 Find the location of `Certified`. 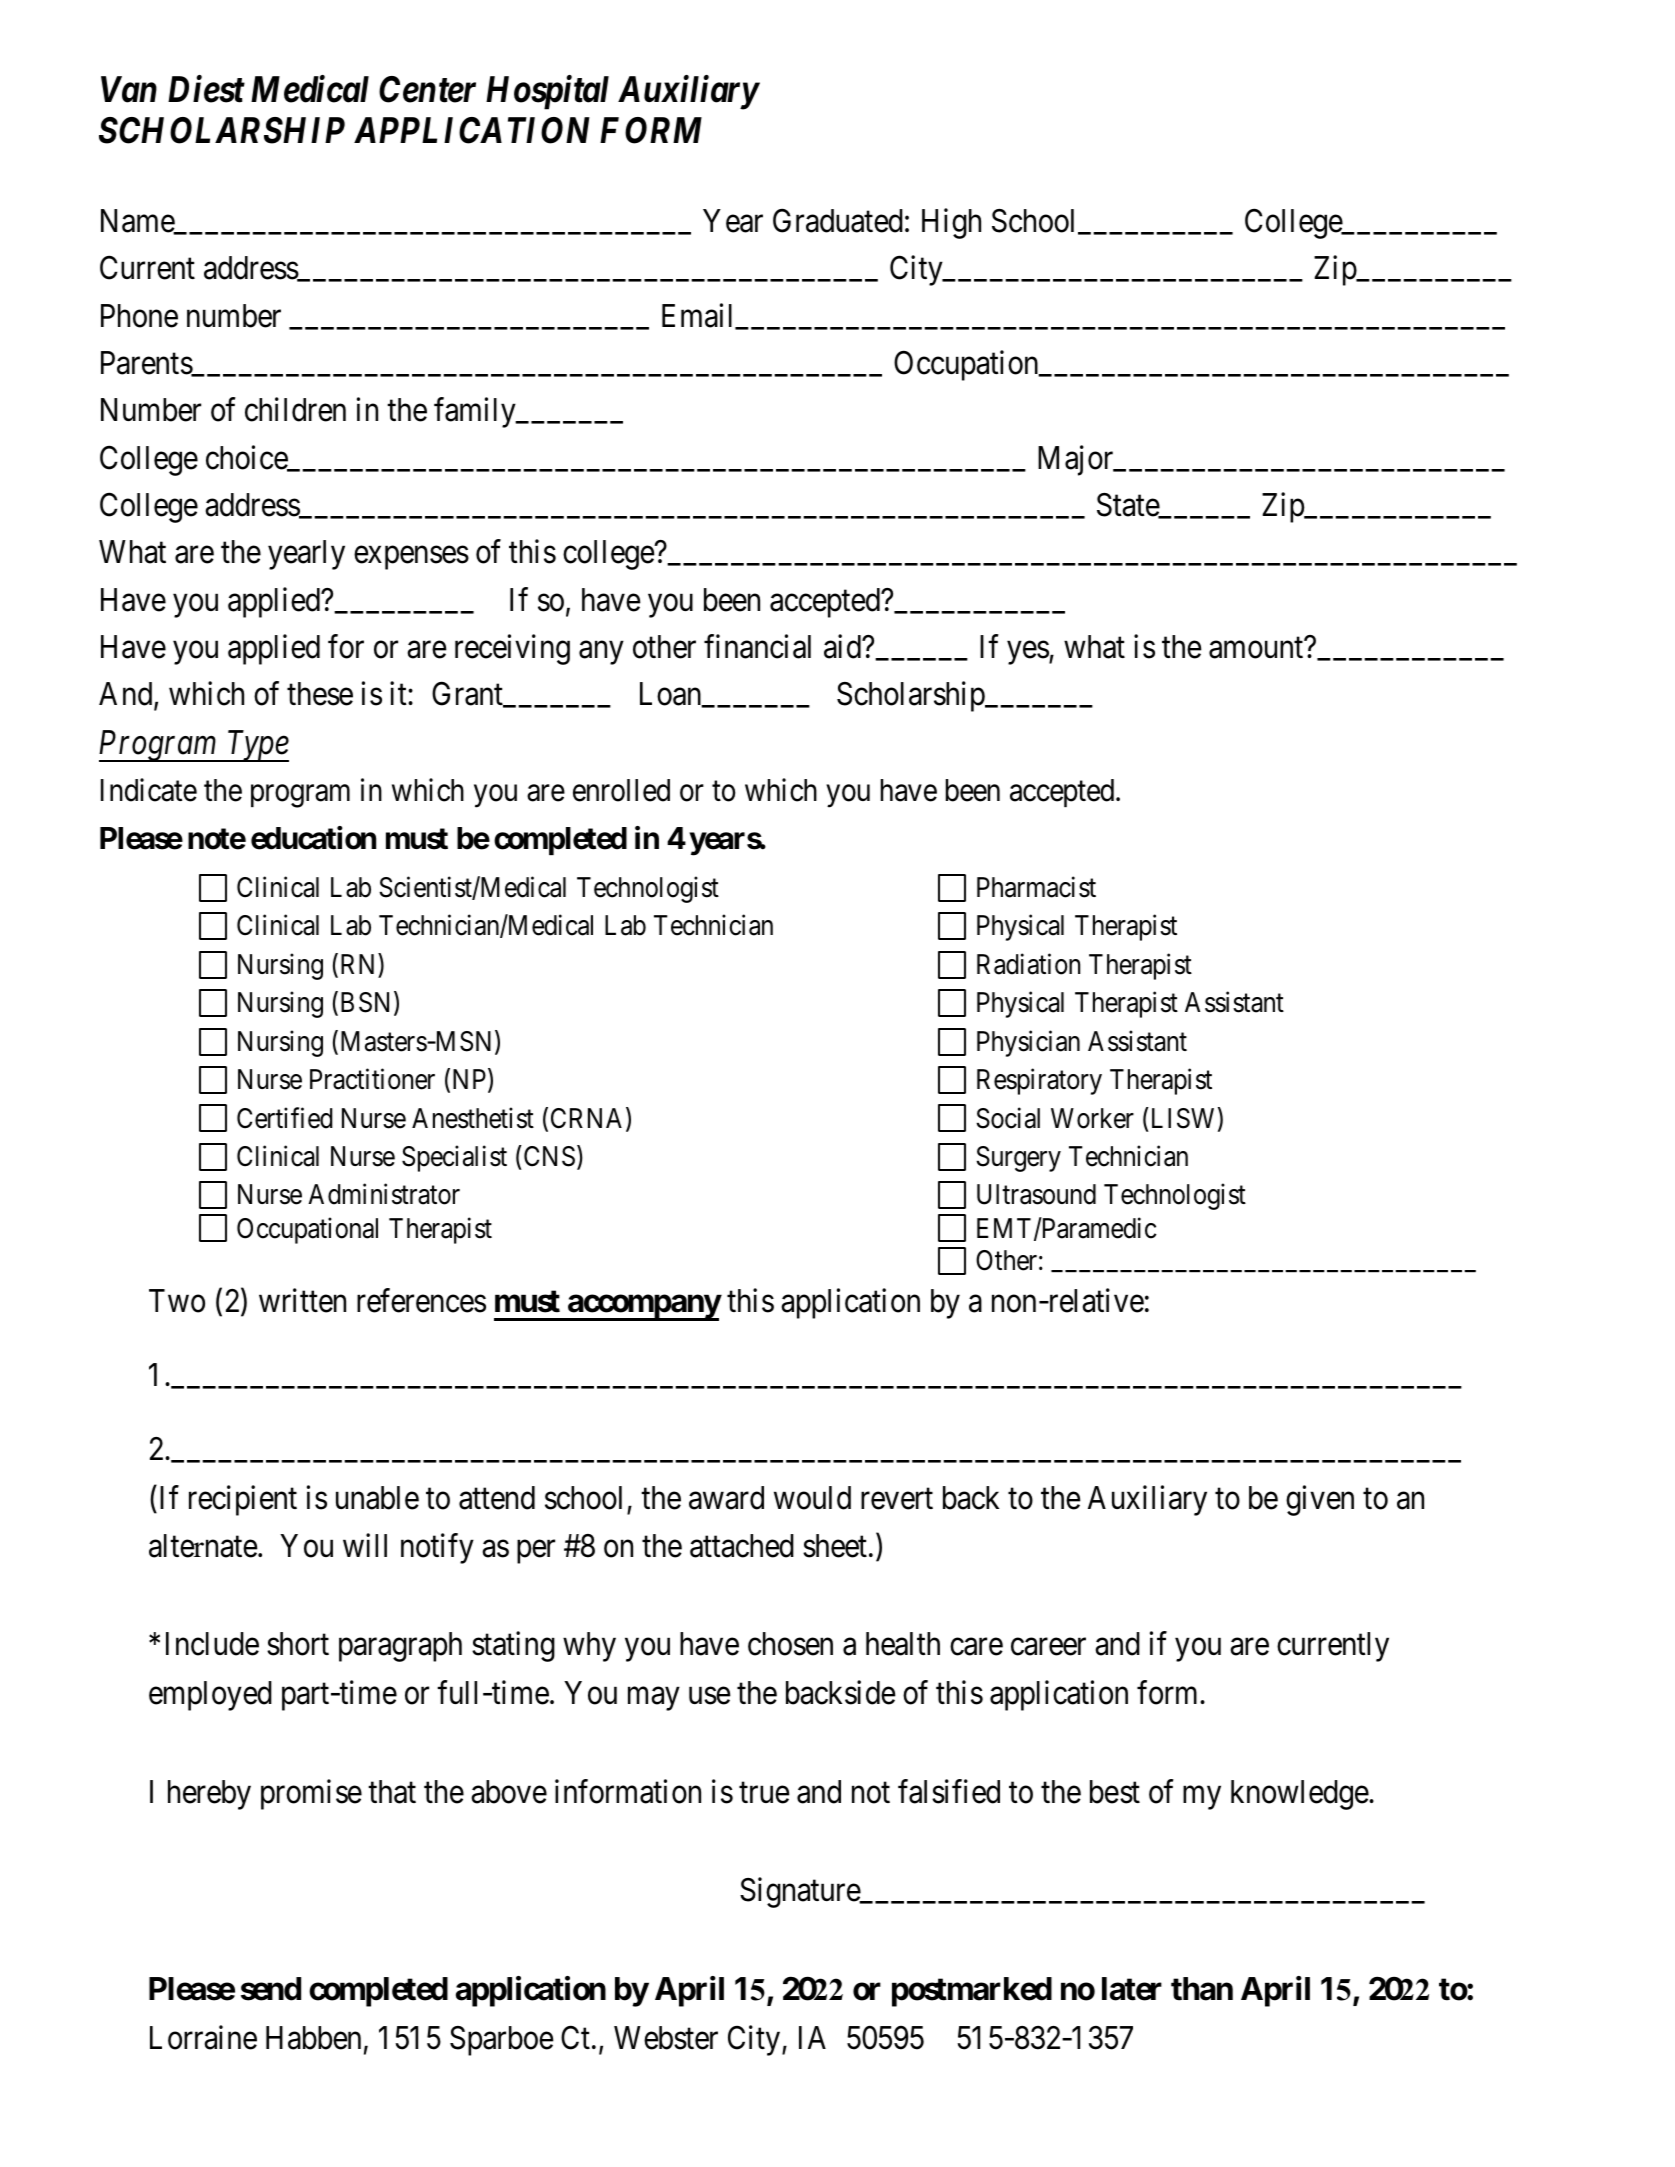

Certified is located at coordinates (285, 1118).
